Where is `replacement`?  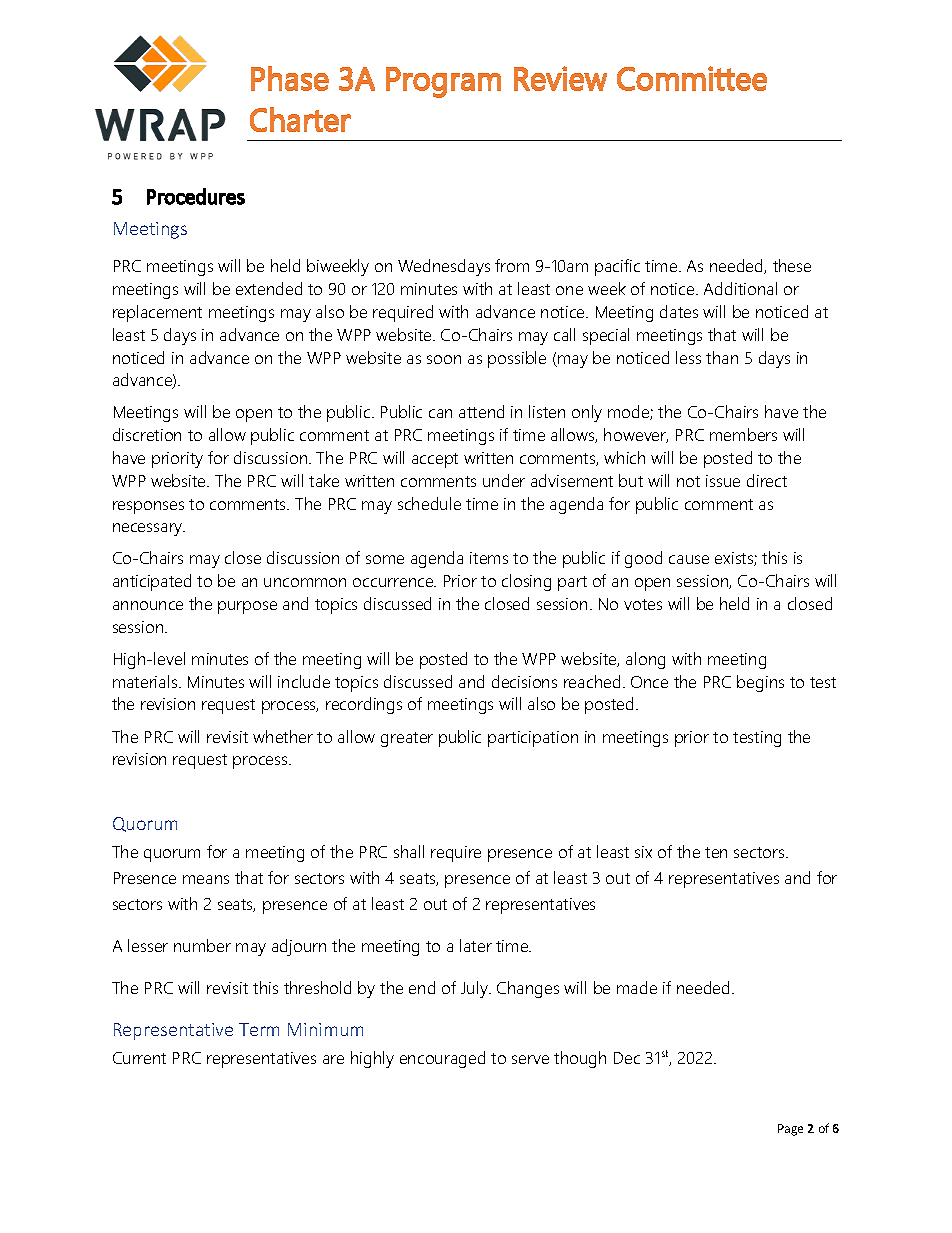
replacement is located at coordinates (157, 313).
